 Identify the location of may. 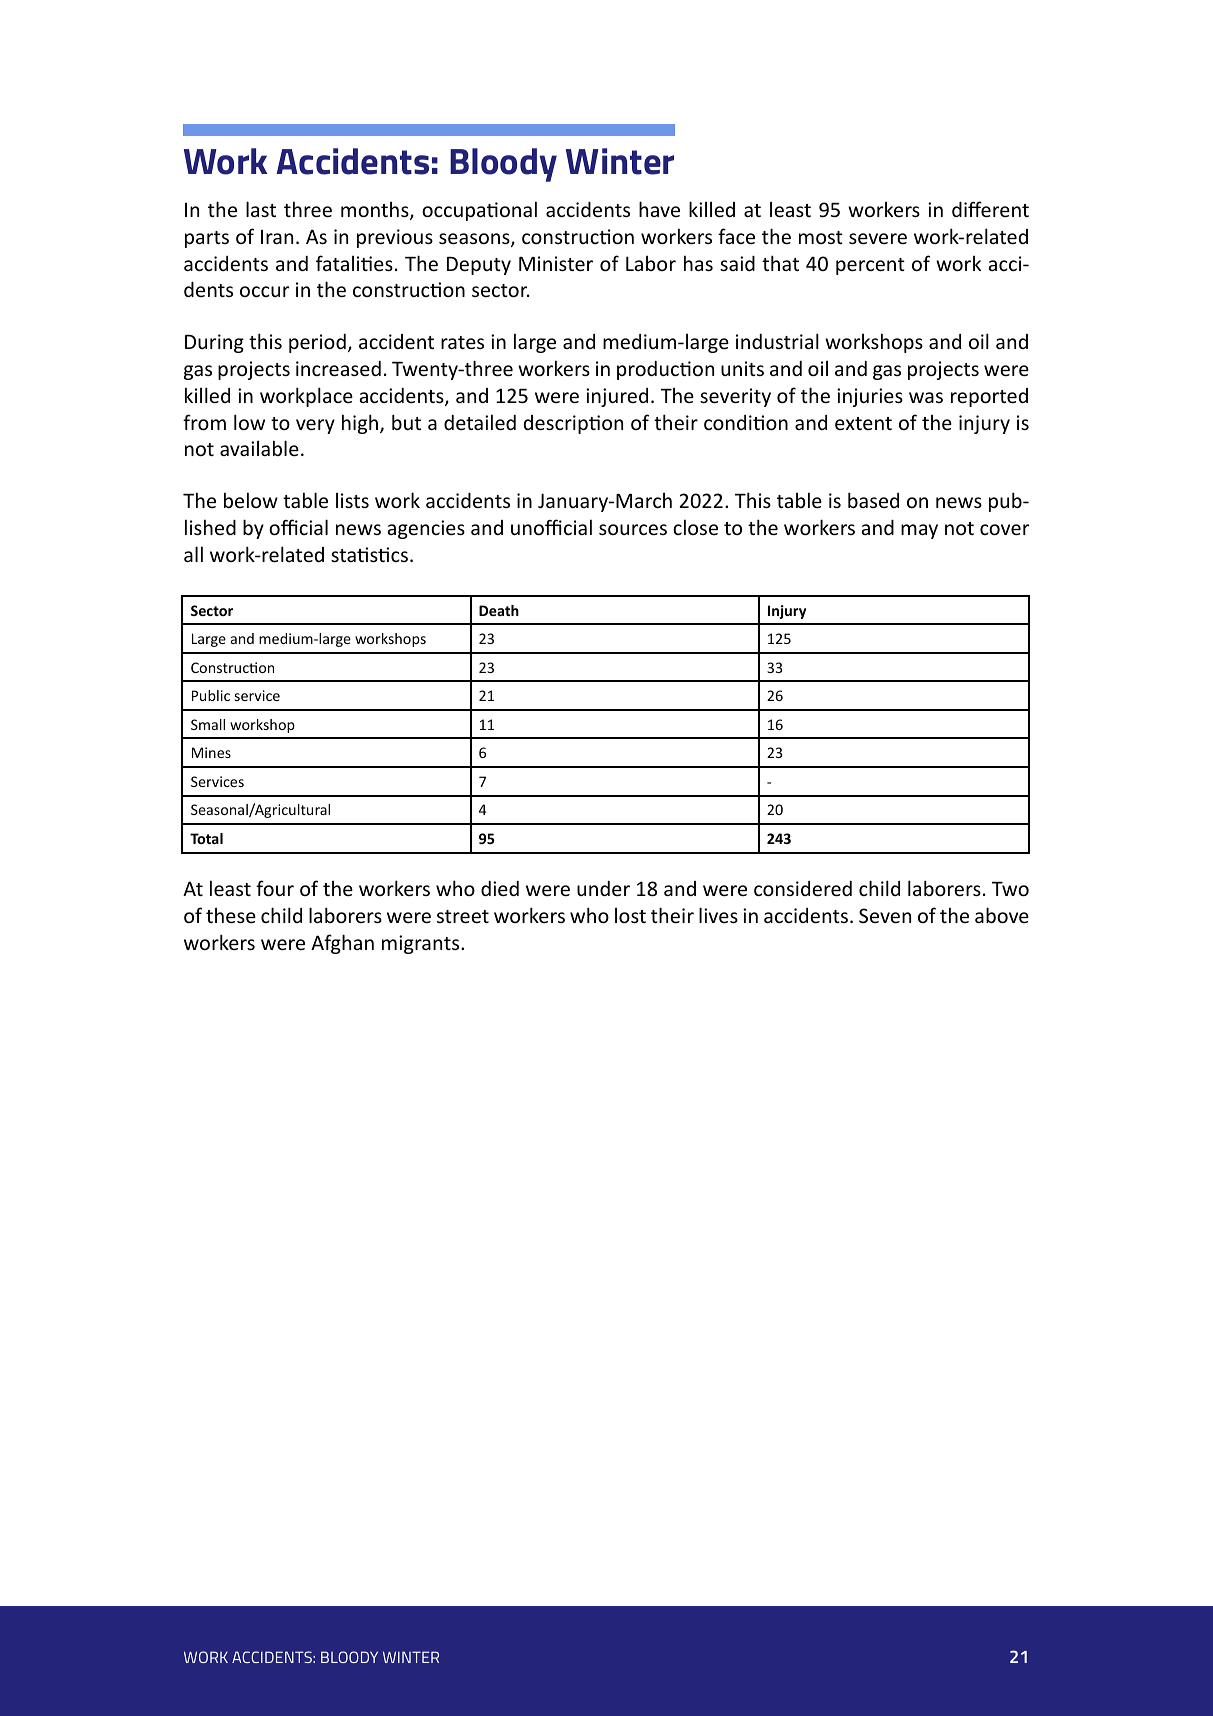
(919, 531).
